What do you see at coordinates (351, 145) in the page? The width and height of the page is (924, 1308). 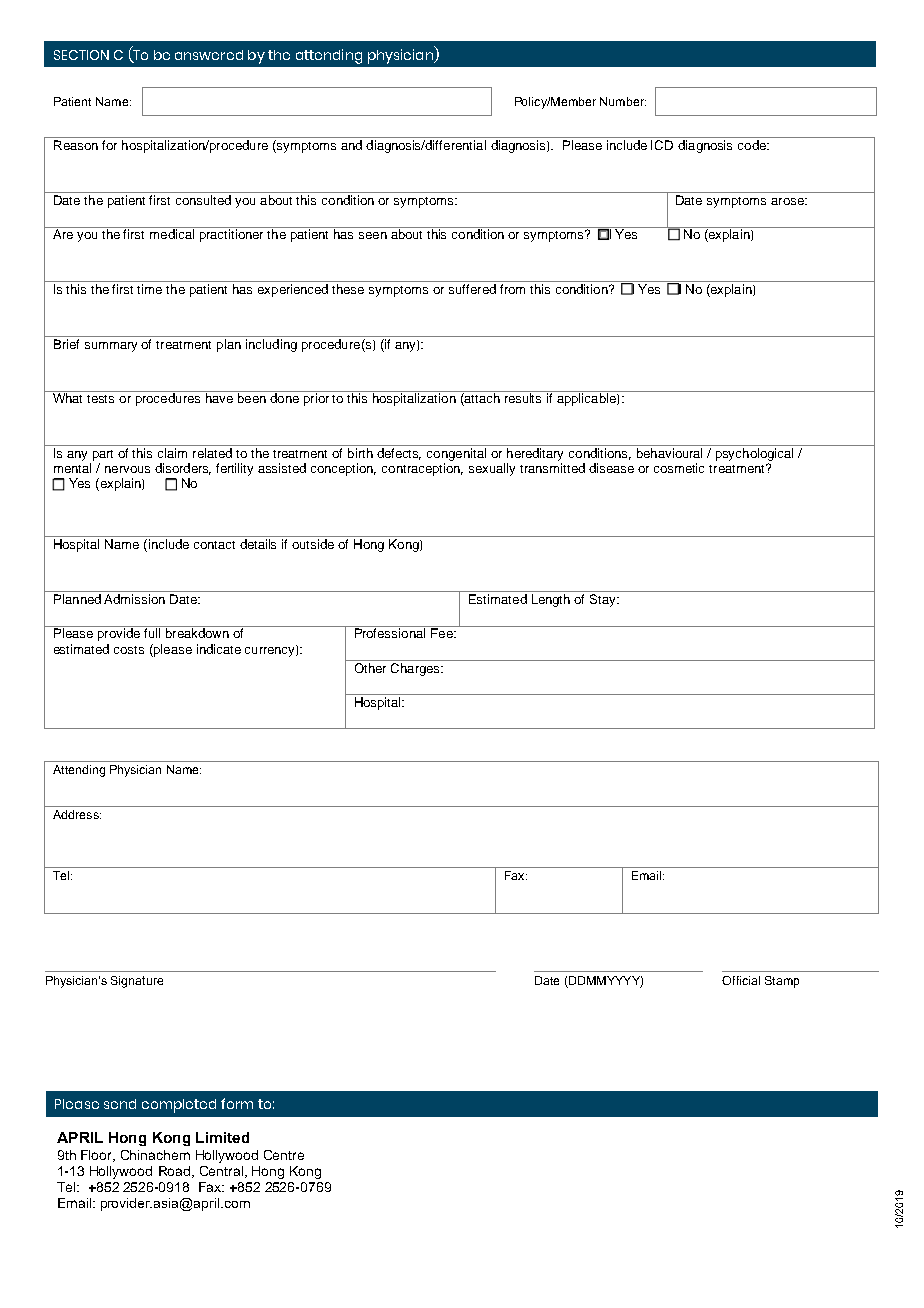 I see `and` at bounding box center [351, 145].
